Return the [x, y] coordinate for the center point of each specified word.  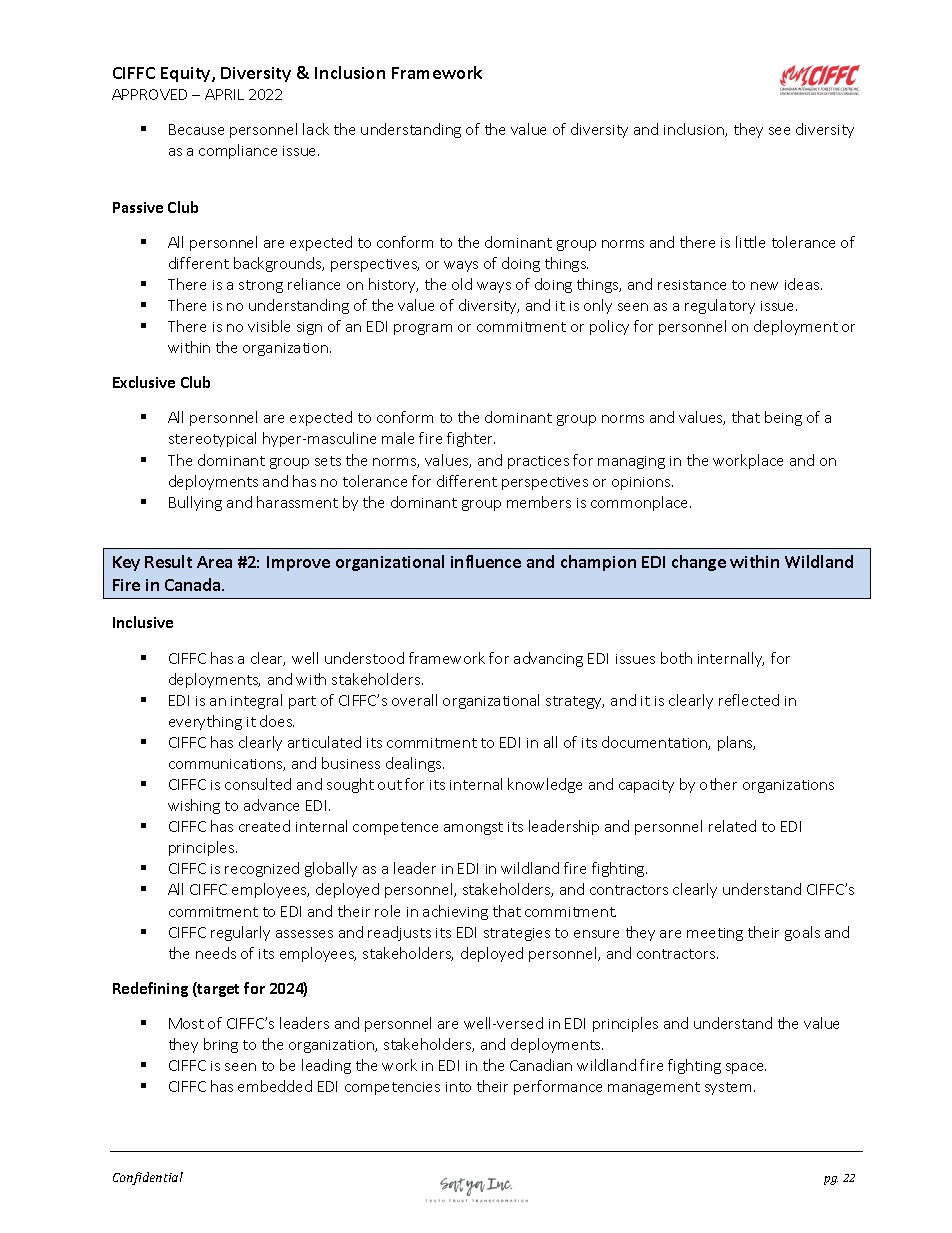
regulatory [720, 306]
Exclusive [144, 382]
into [458, 1087]
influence [486, 561]
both [676, 658]
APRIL [224, 94]
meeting [715, 934]
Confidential [148, 1178]
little [750, 242]
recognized [262, 869]
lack [316, 129]
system [728, 1088]
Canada [194, 584]
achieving [455, 912]
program [423, 329]
